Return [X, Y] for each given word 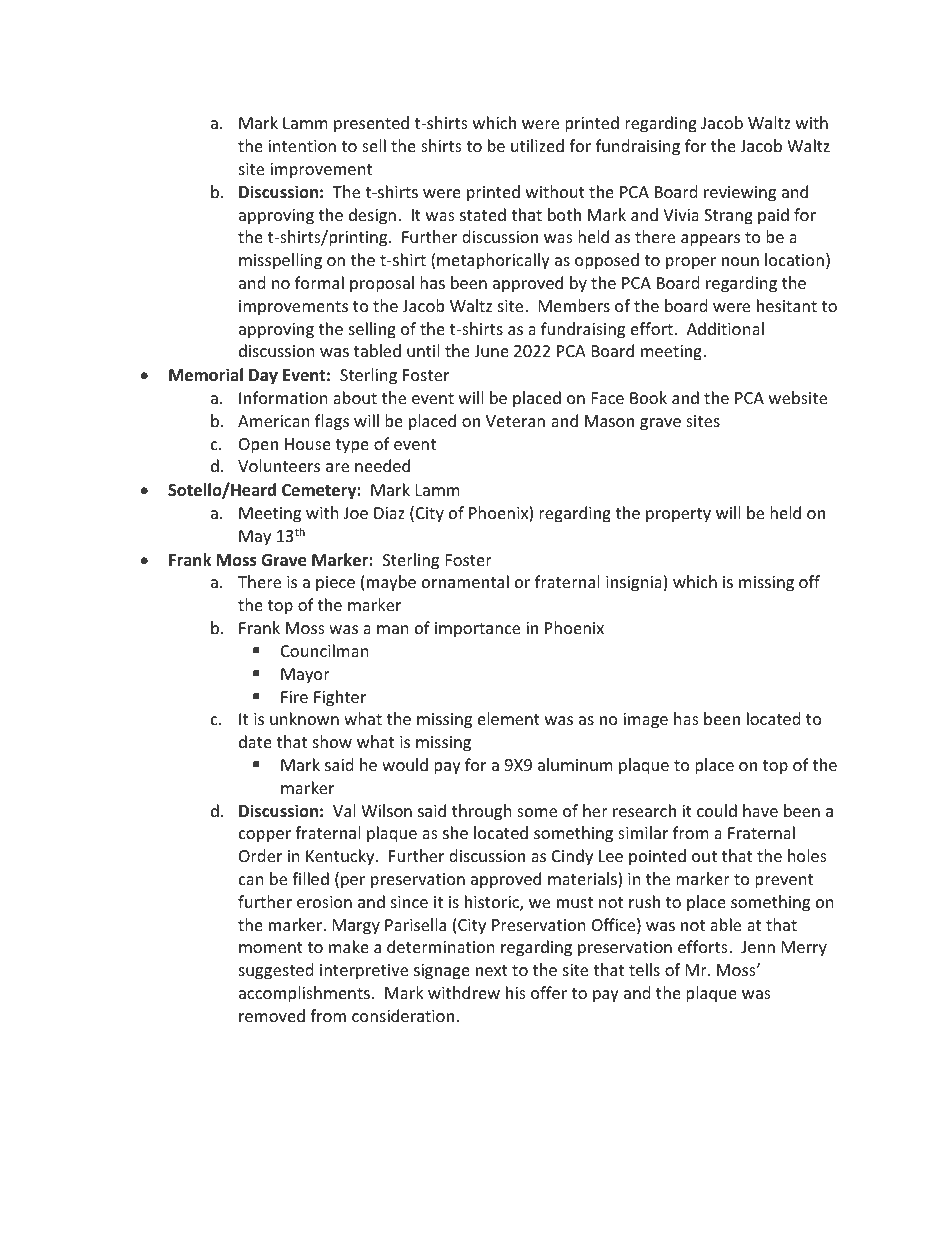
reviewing [740, 194]
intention [302, 146]
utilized [537, 145]
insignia [634, 584]
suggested [276, 971]
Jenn [758, 947]
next [492, 970]
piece [335, 584]
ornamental [465, 581]
